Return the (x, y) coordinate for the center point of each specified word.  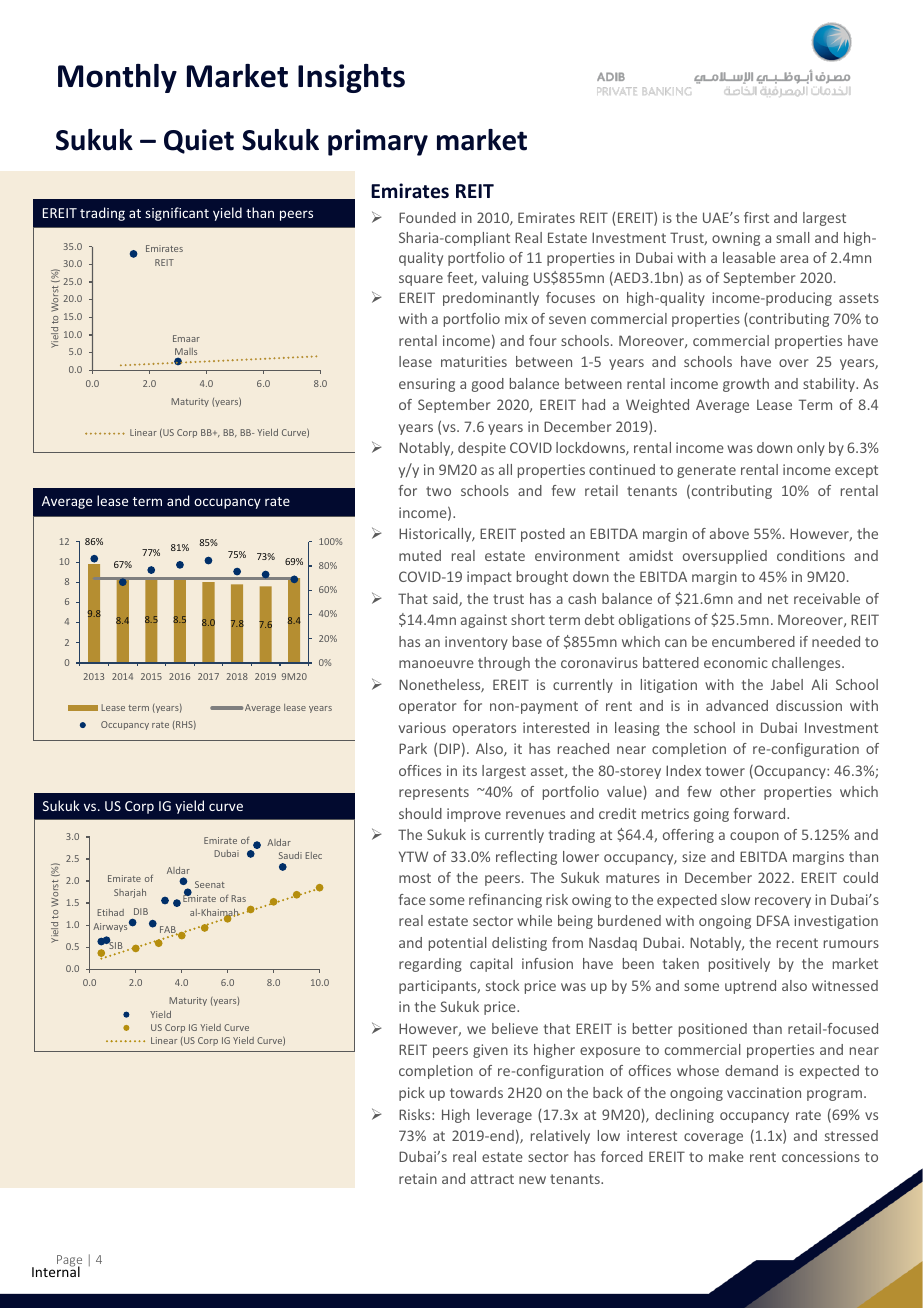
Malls (186, 353)
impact (489, 578)
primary (378, 142)
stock (502, 985)
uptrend (750, 987)
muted (420, 555)
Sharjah (130, 893)
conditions (811, 555)
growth (746, 385)
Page (69, 1262)
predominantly (491, 299)
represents (434, 793)
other (737, 791)
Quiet (199, 141)
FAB (169, 931)
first (756, 217)
